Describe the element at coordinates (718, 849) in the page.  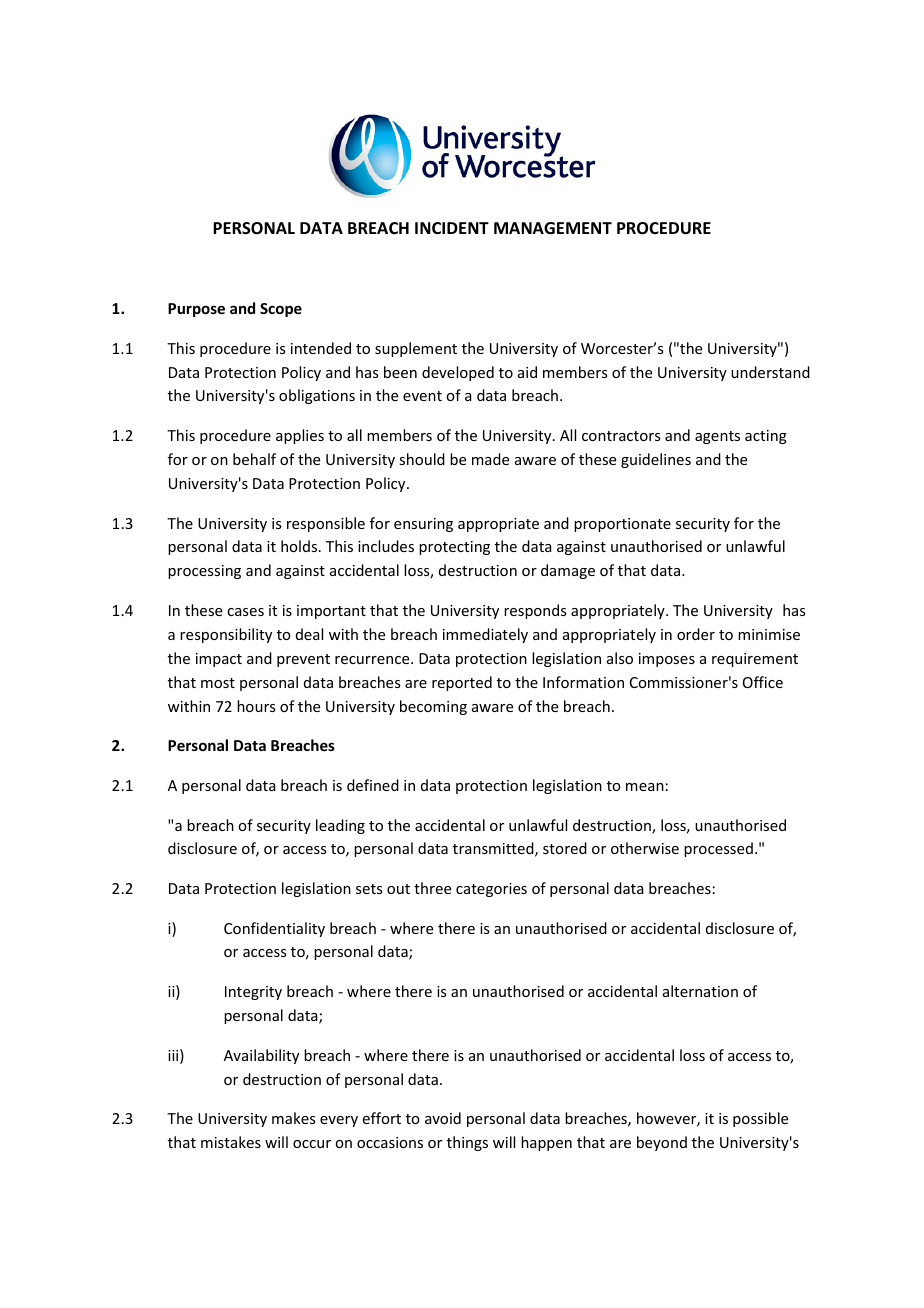
I see `processed` at that location.
